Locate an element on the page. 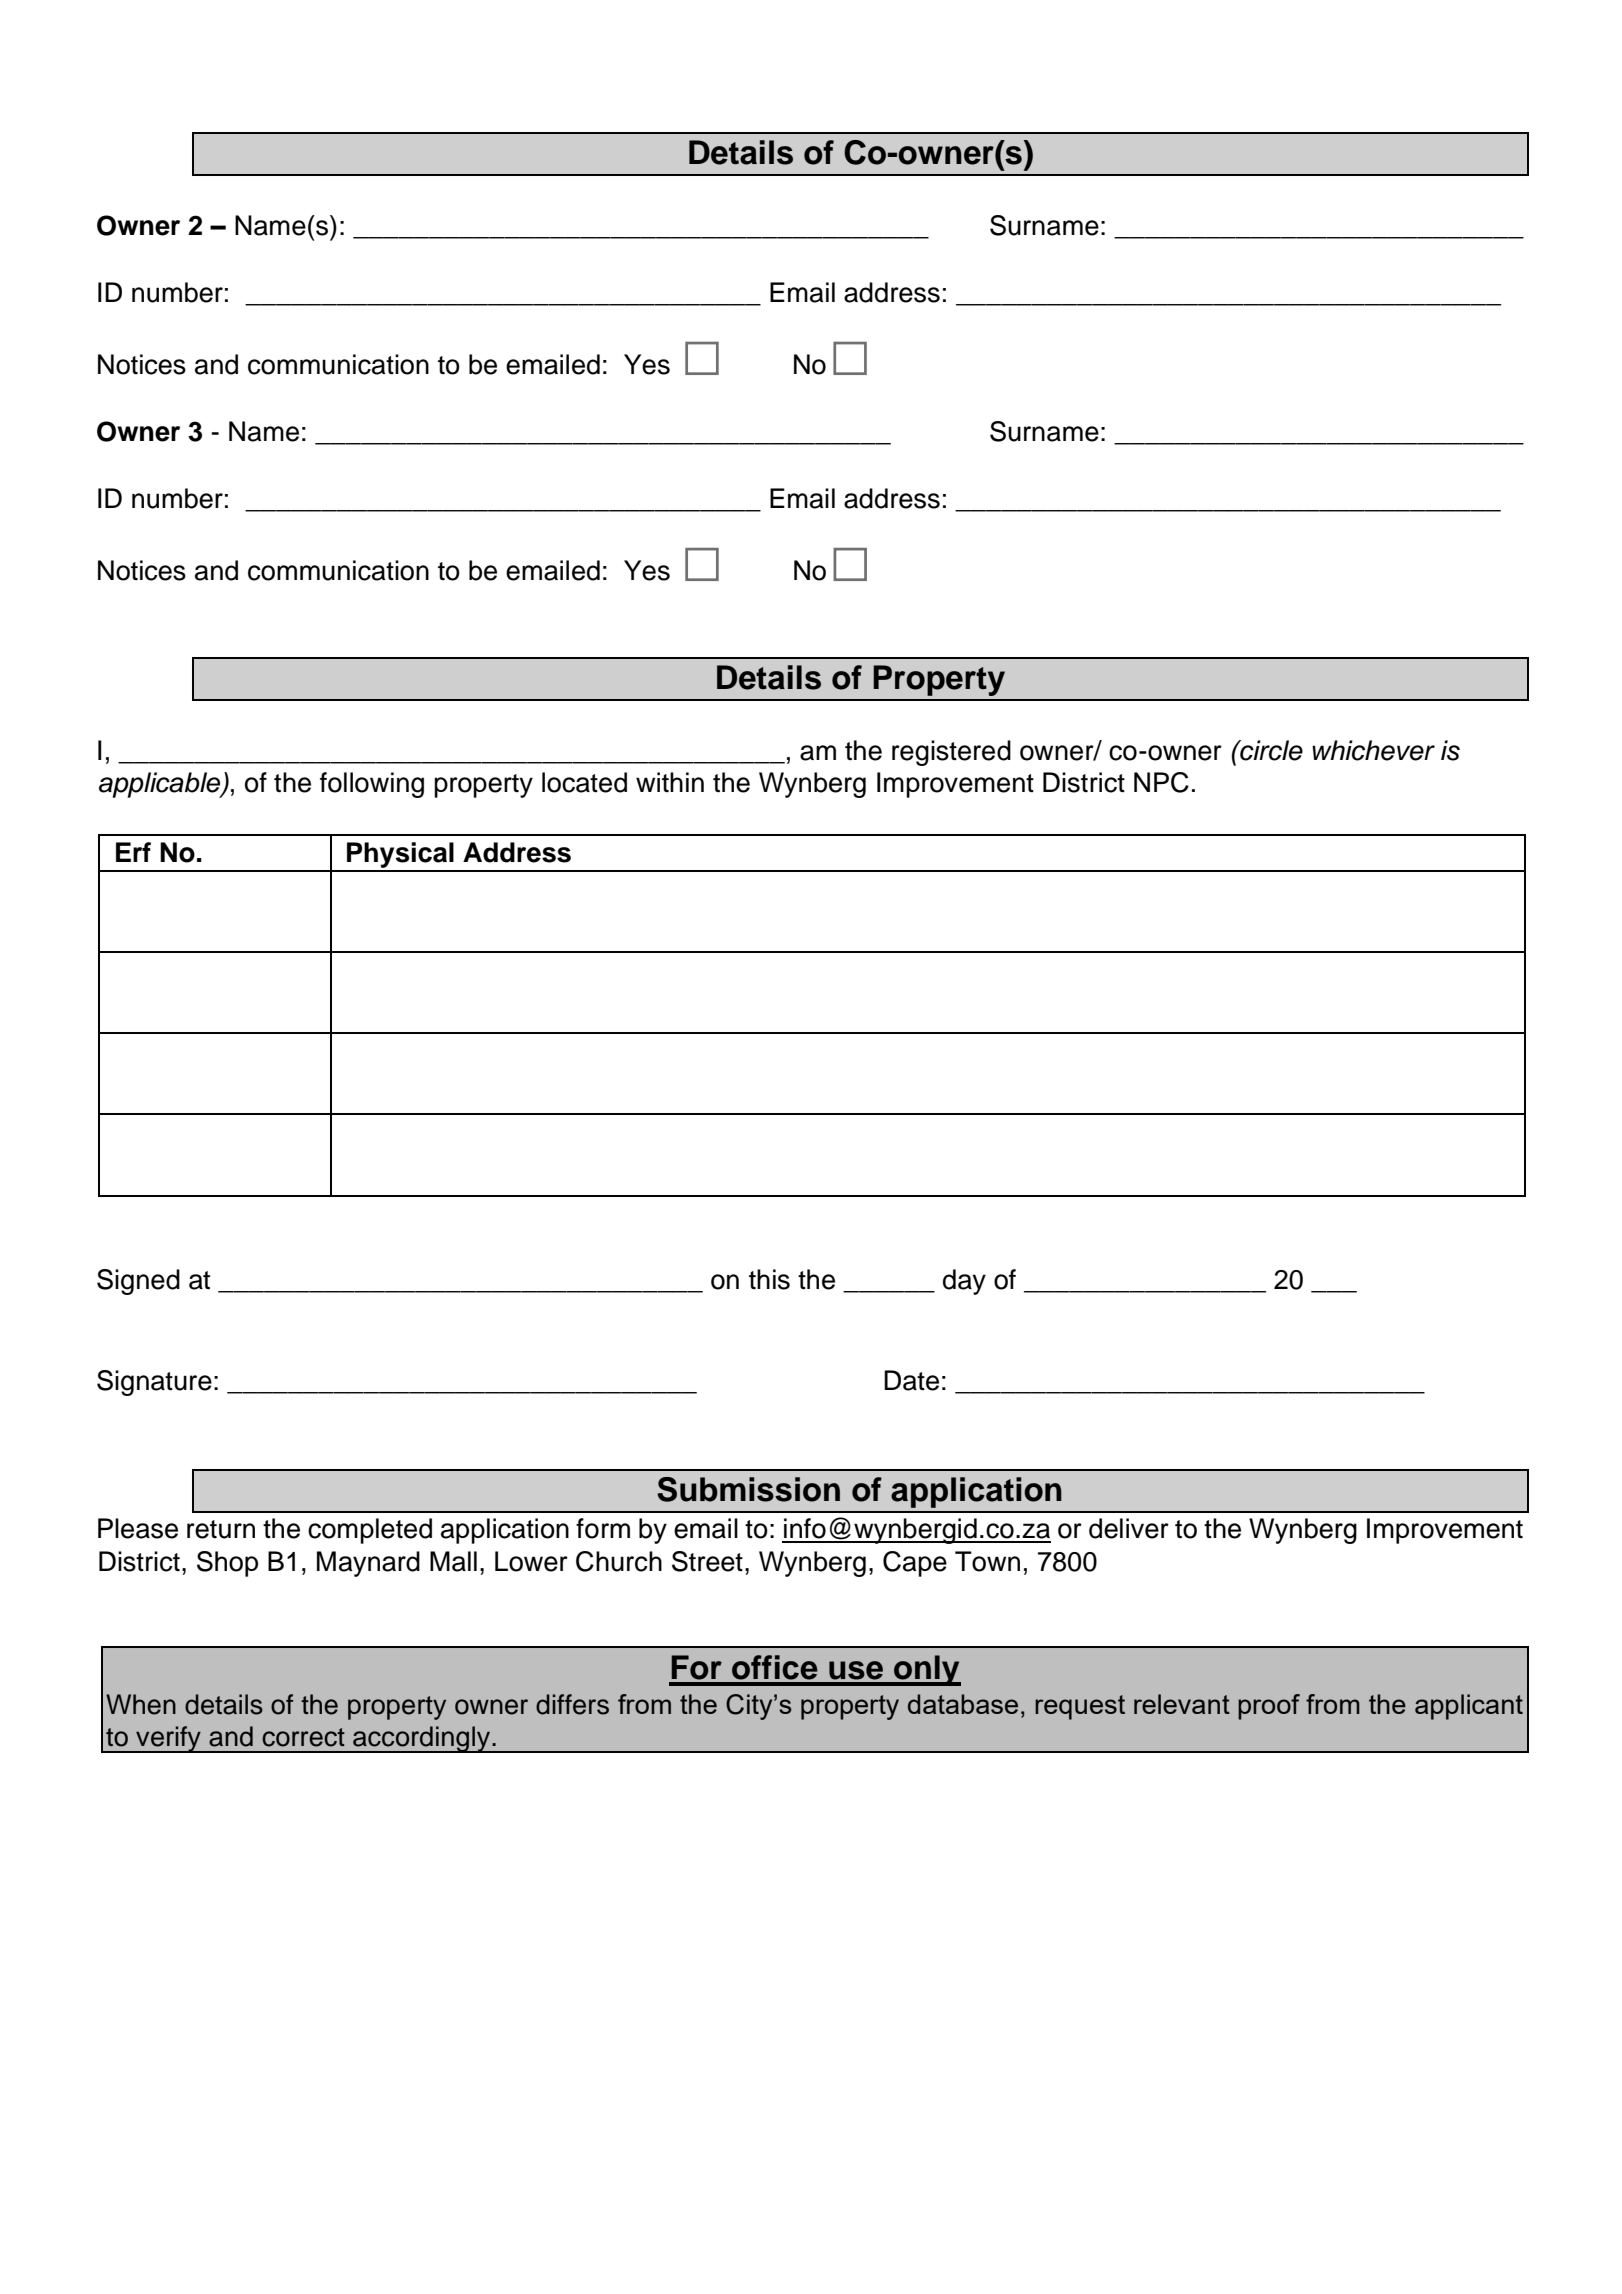  following is located at coordinates (372, 785).
